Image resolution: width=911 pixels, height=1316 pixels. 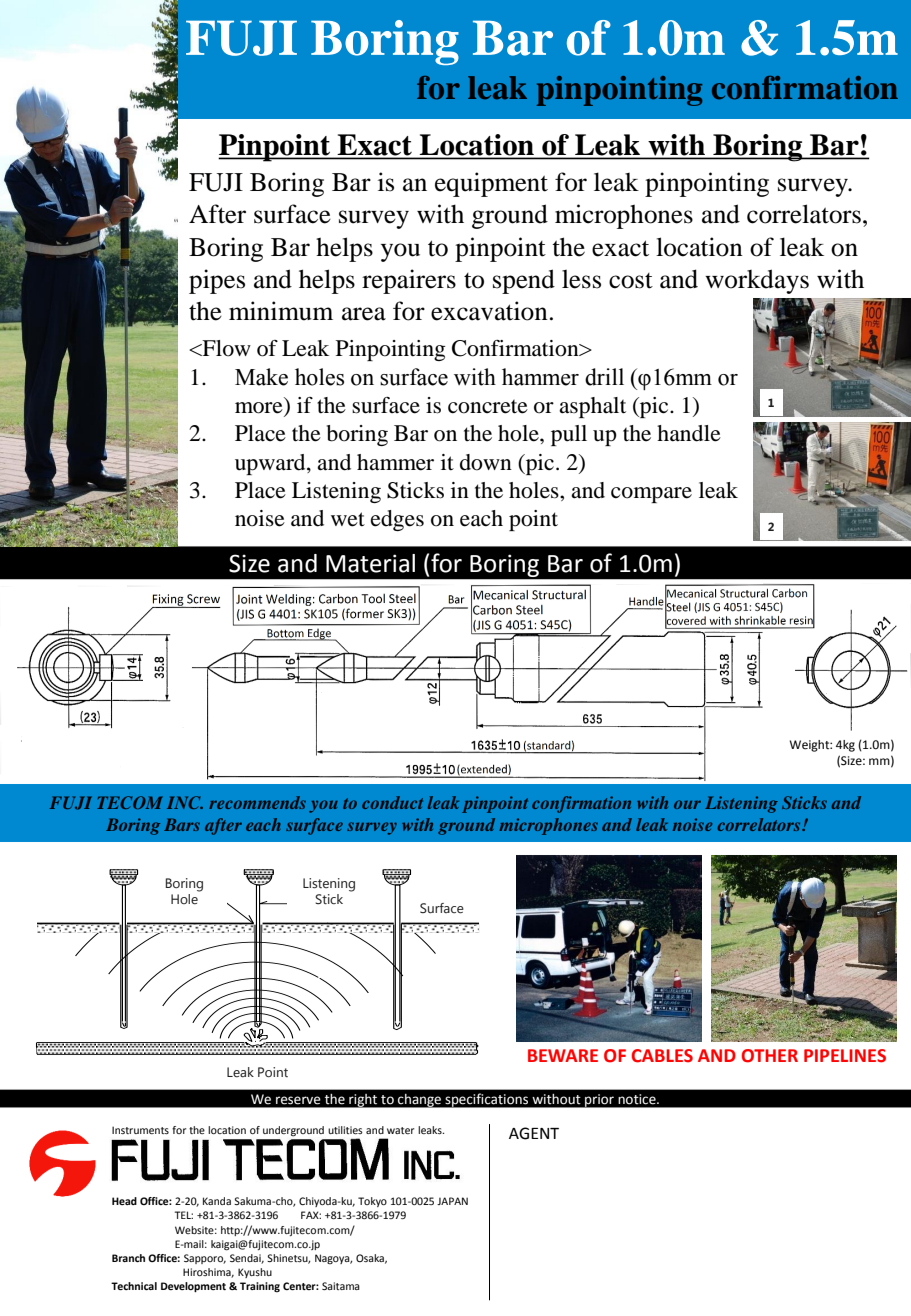 I want to click on conduct, so click(x=392, y=802).
